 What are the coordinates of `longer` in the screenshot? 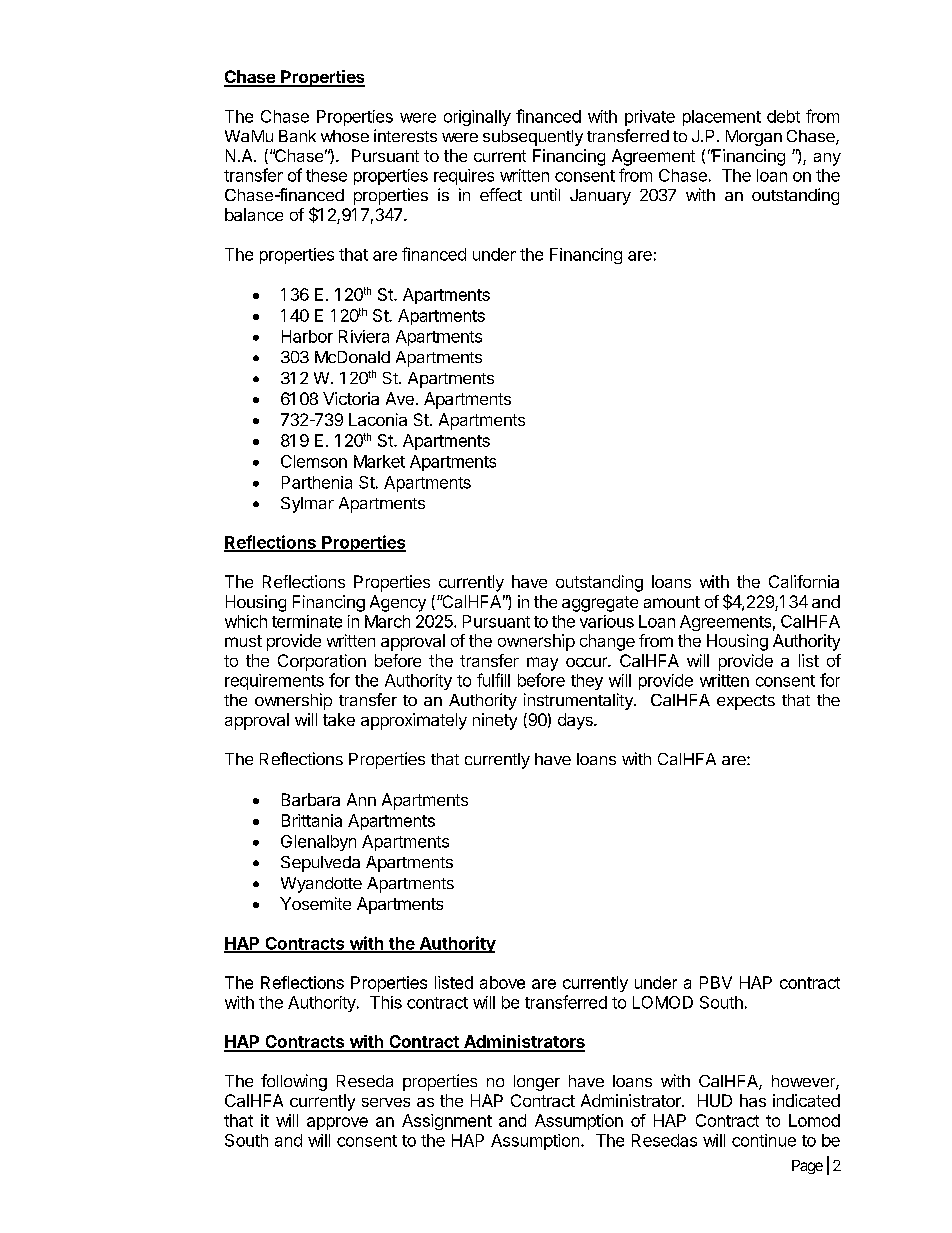 It's located at (537, 1083).
